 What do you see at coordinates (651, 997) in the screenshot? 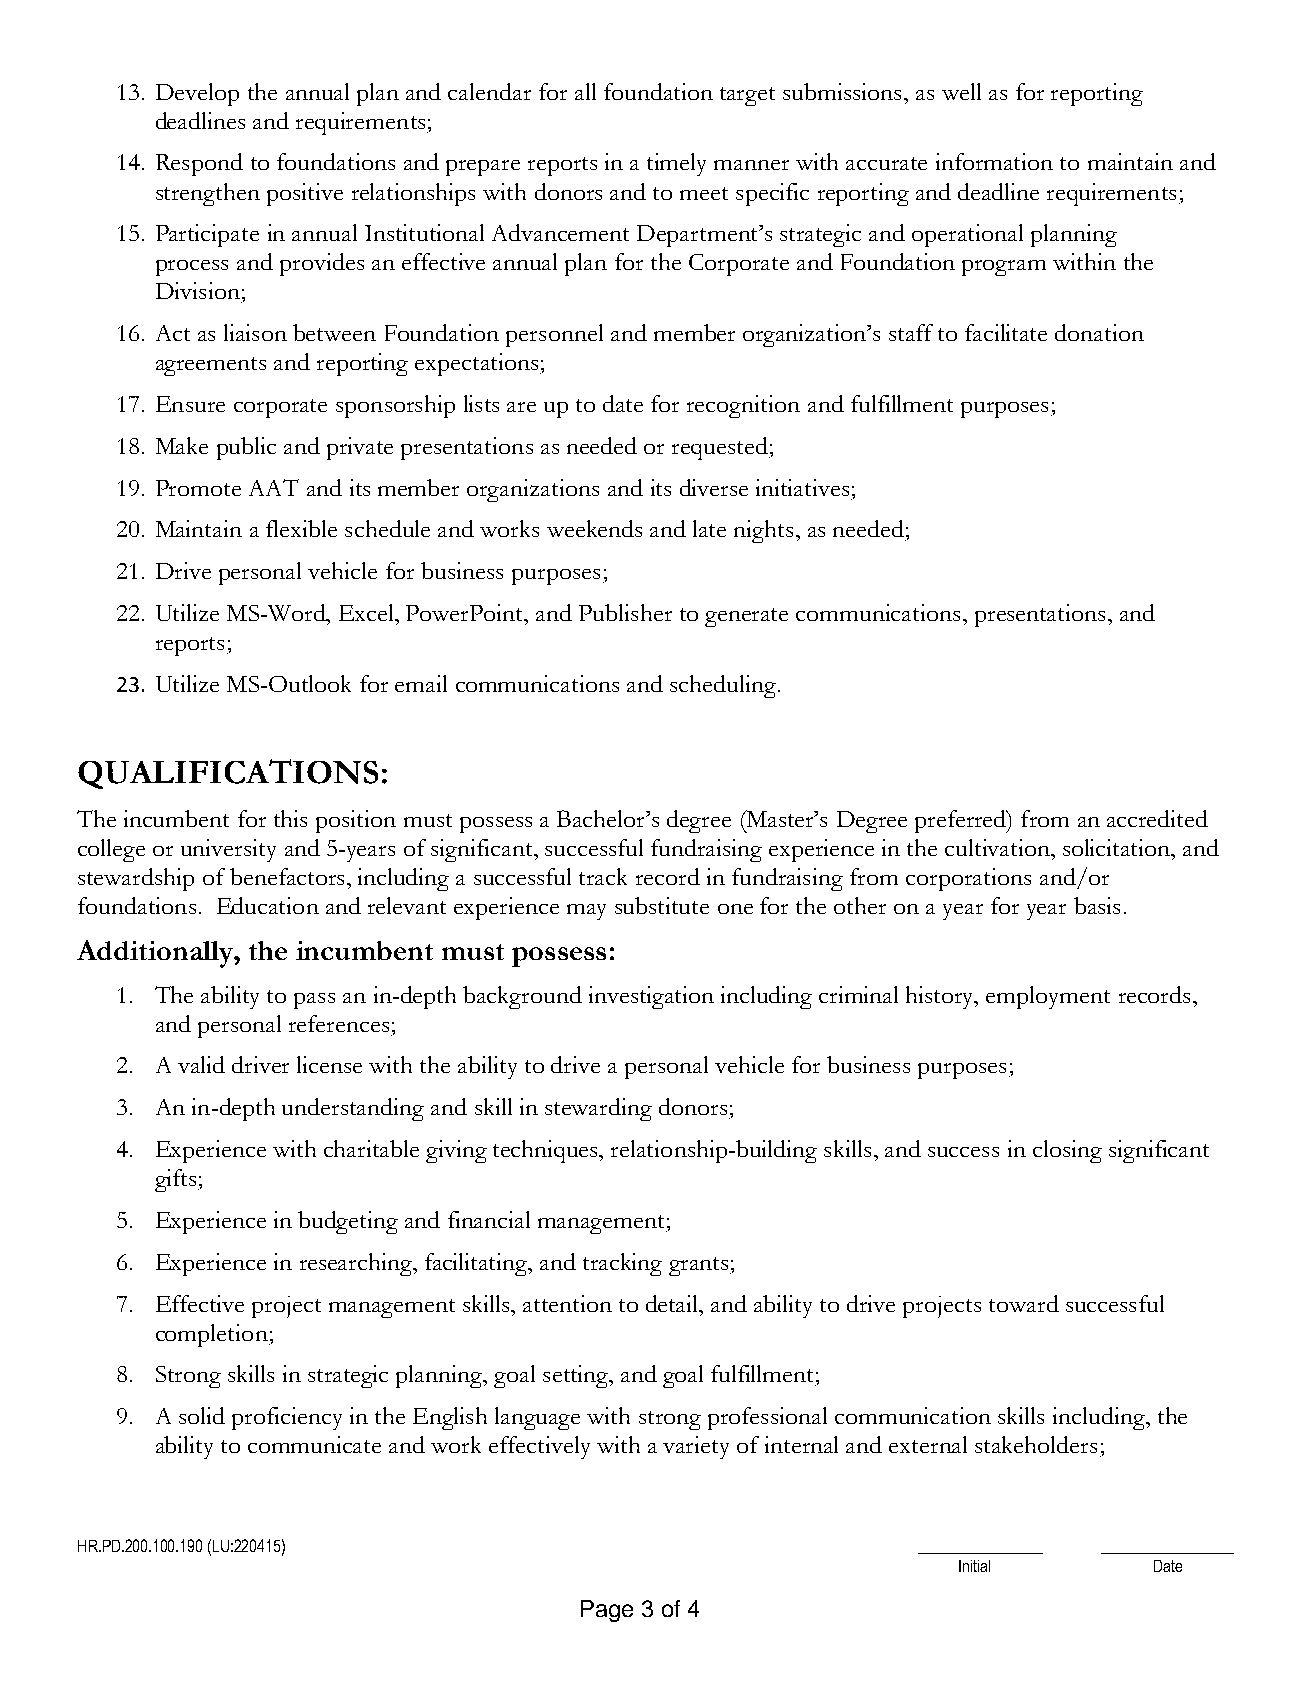
I see `investigation` at bounding box center [651, 997].
